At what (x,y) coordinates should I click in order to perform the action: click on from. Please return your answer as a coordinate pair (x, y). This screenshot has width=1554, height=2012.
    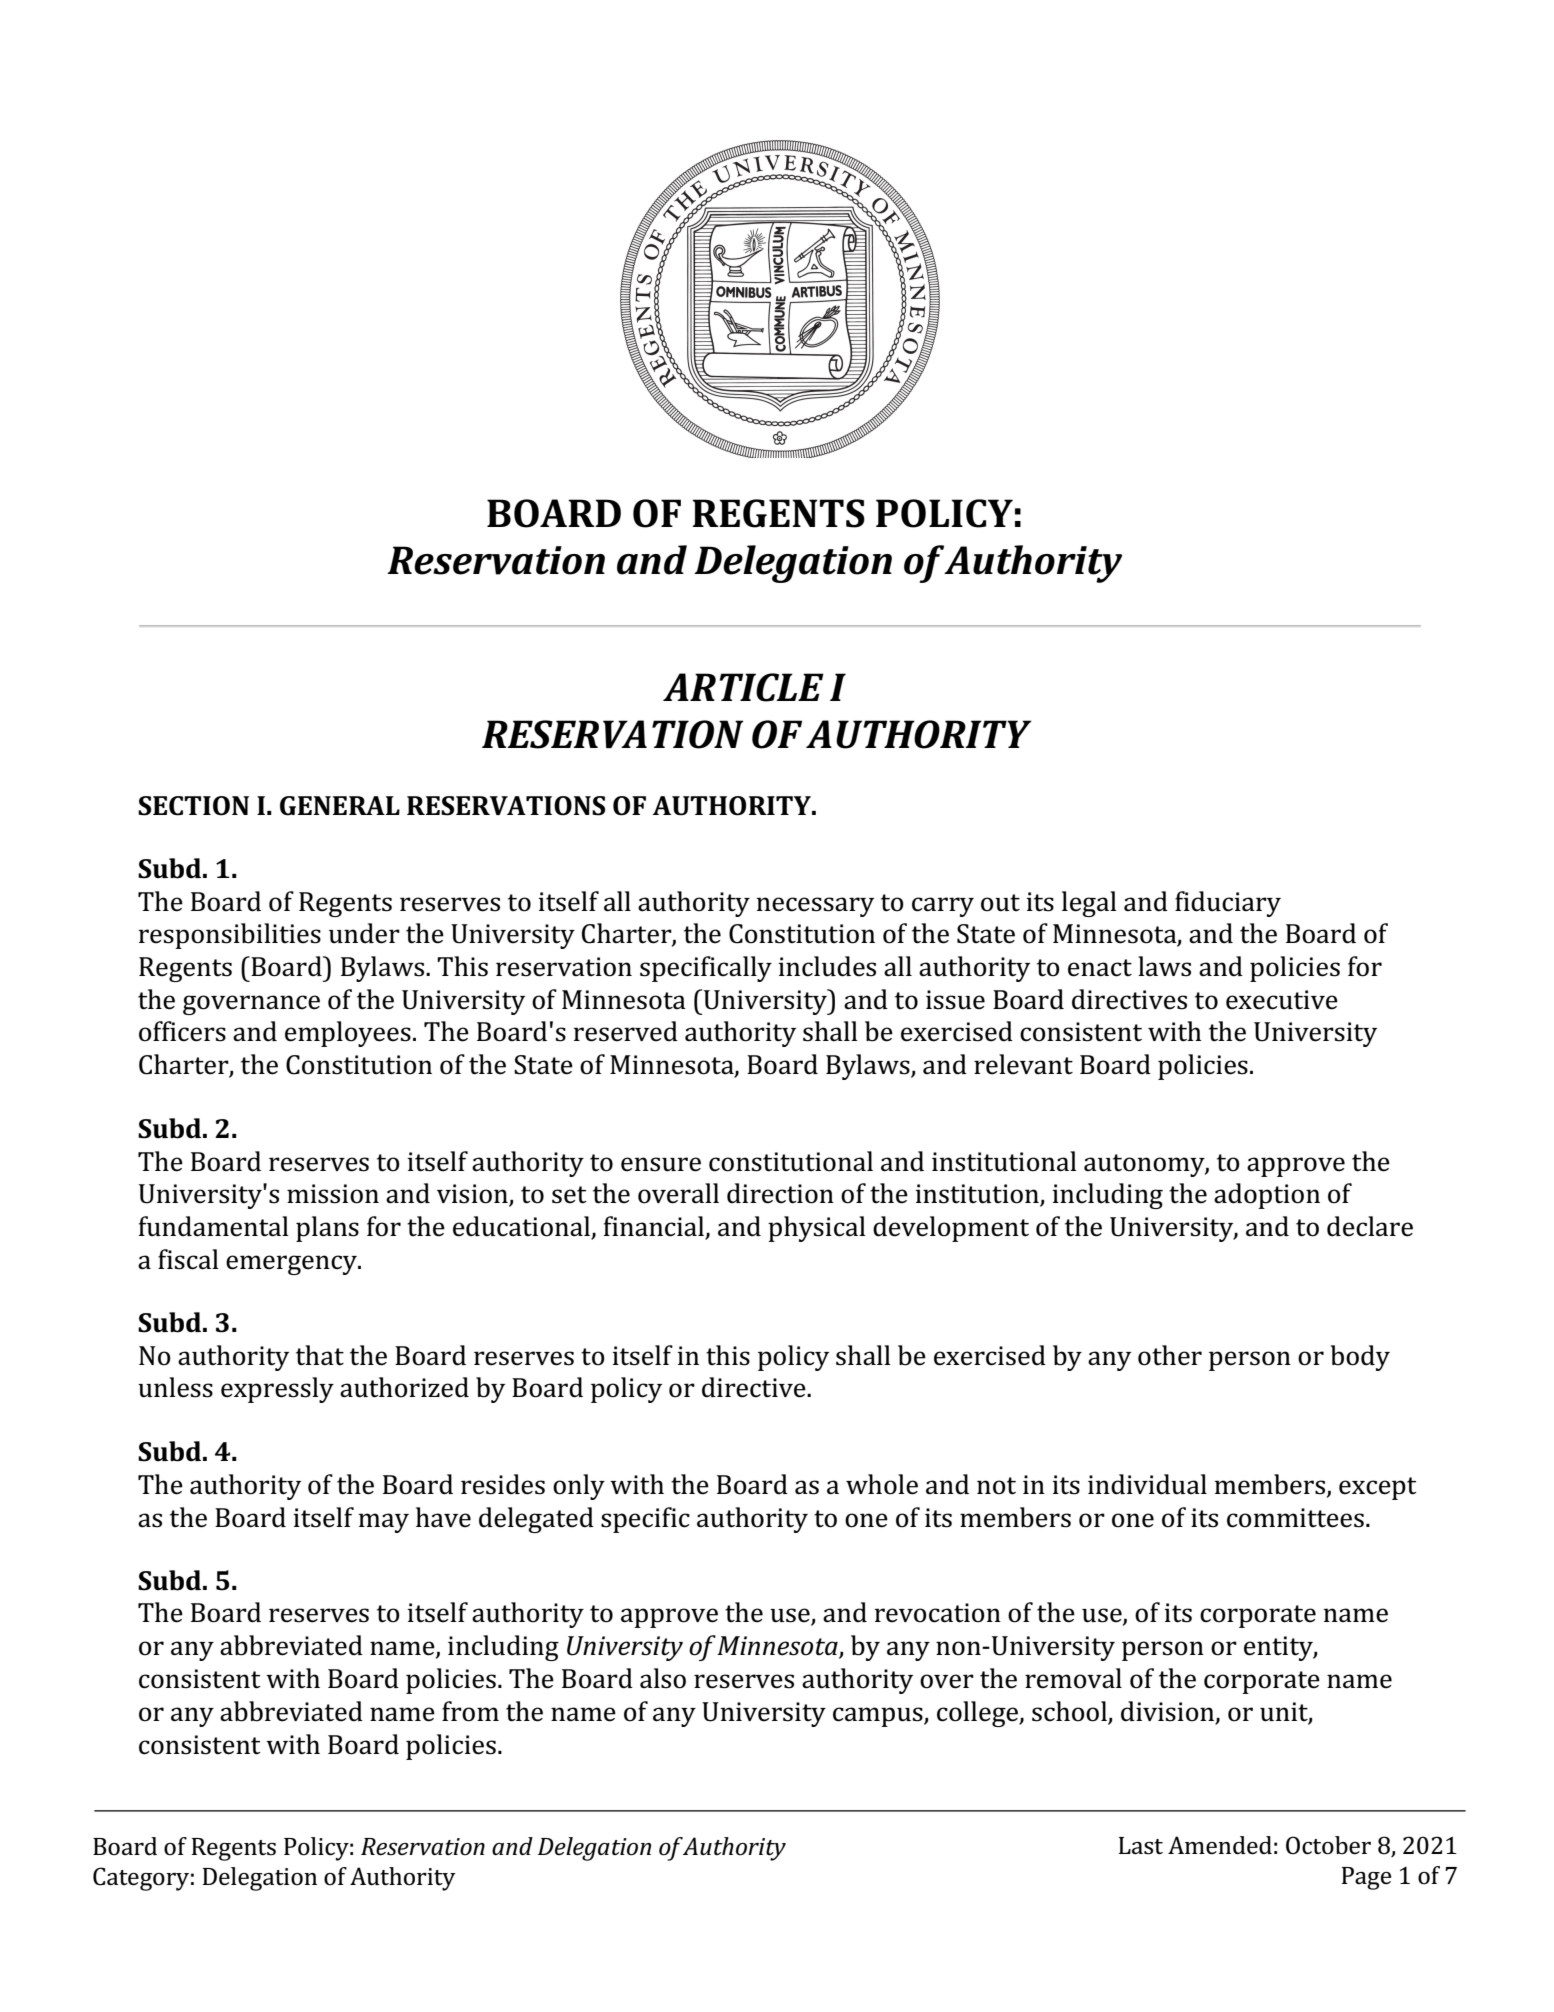
    Looking at the image, I should click on (470, 1711).
